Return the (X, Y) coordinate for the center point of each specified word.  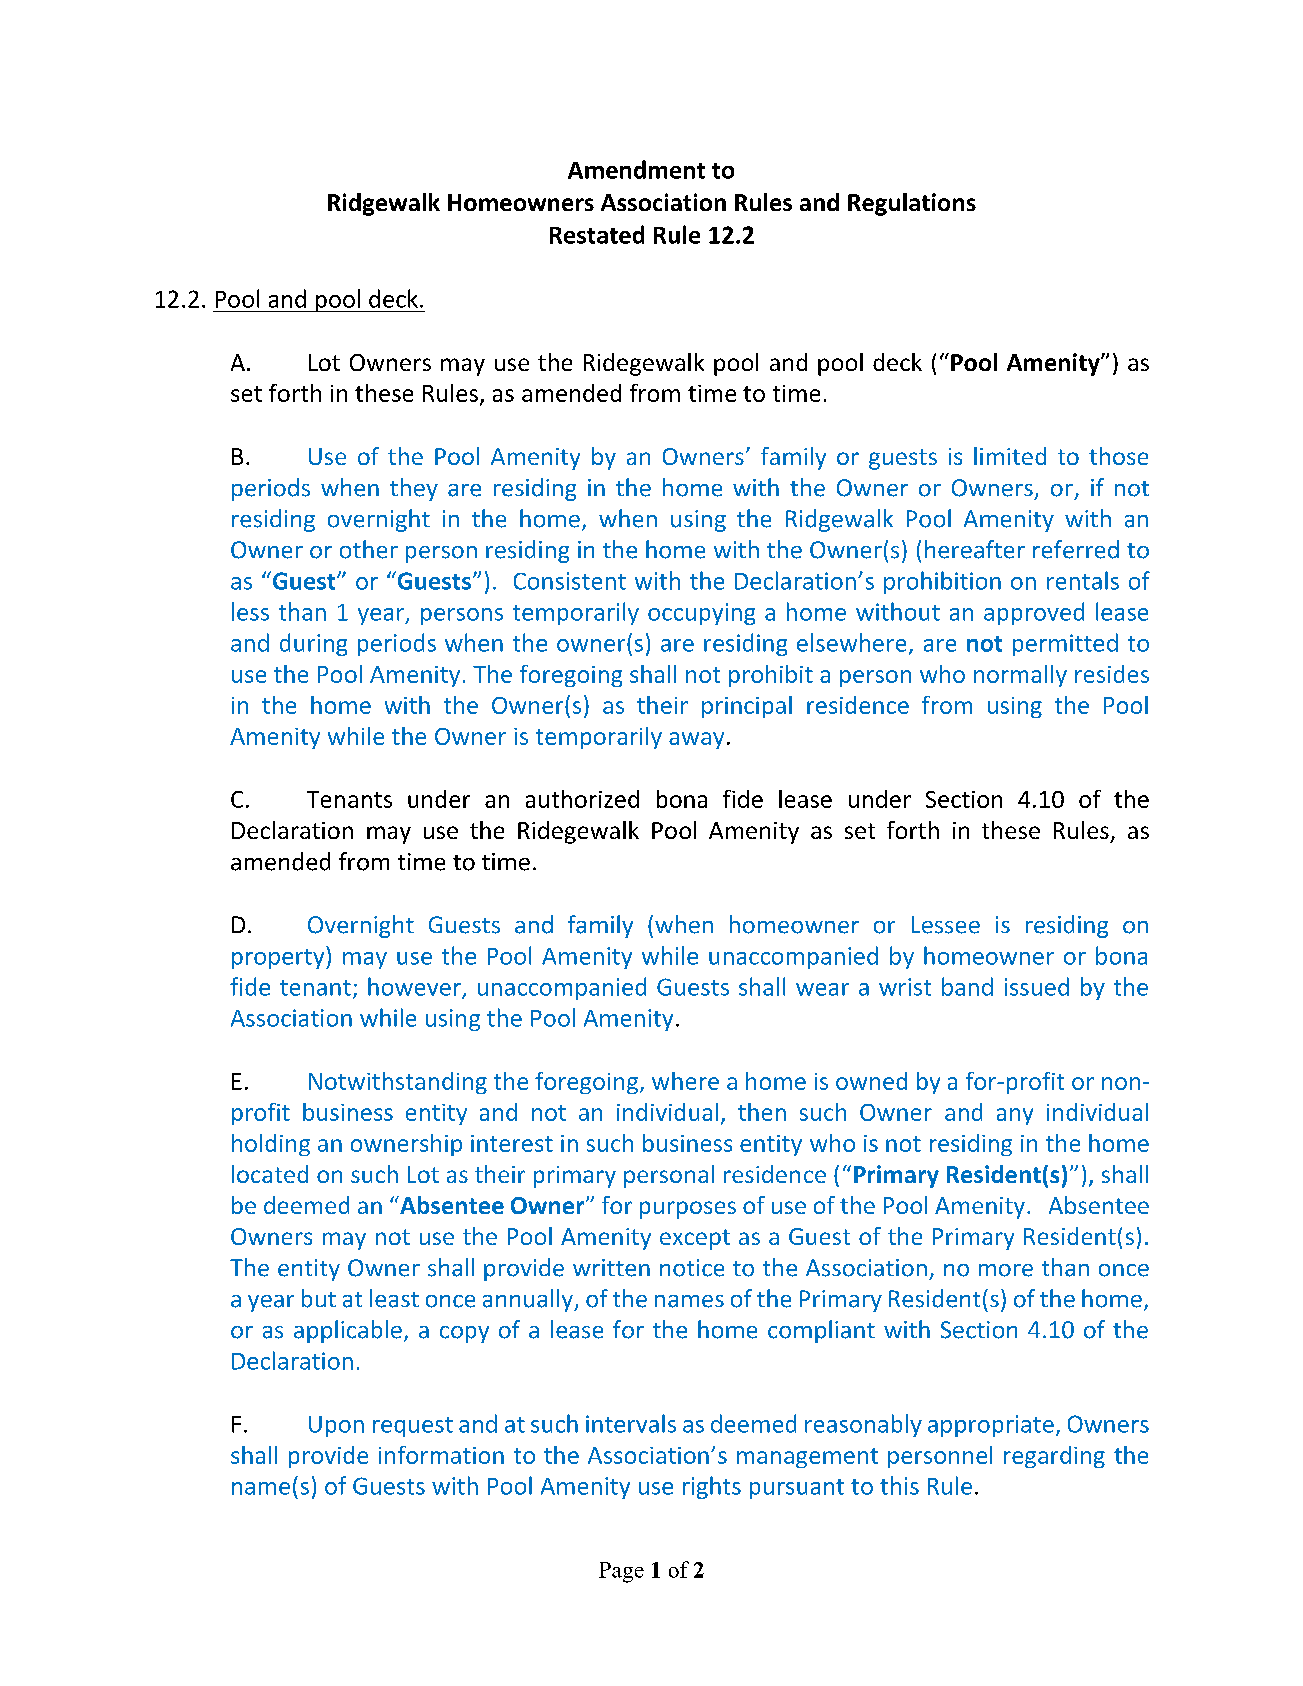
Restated (597, 234)
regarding (1054, 1457)
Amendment (636, 169)
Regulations (912, 204)
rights (712, 1487)
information (441, 1455)
